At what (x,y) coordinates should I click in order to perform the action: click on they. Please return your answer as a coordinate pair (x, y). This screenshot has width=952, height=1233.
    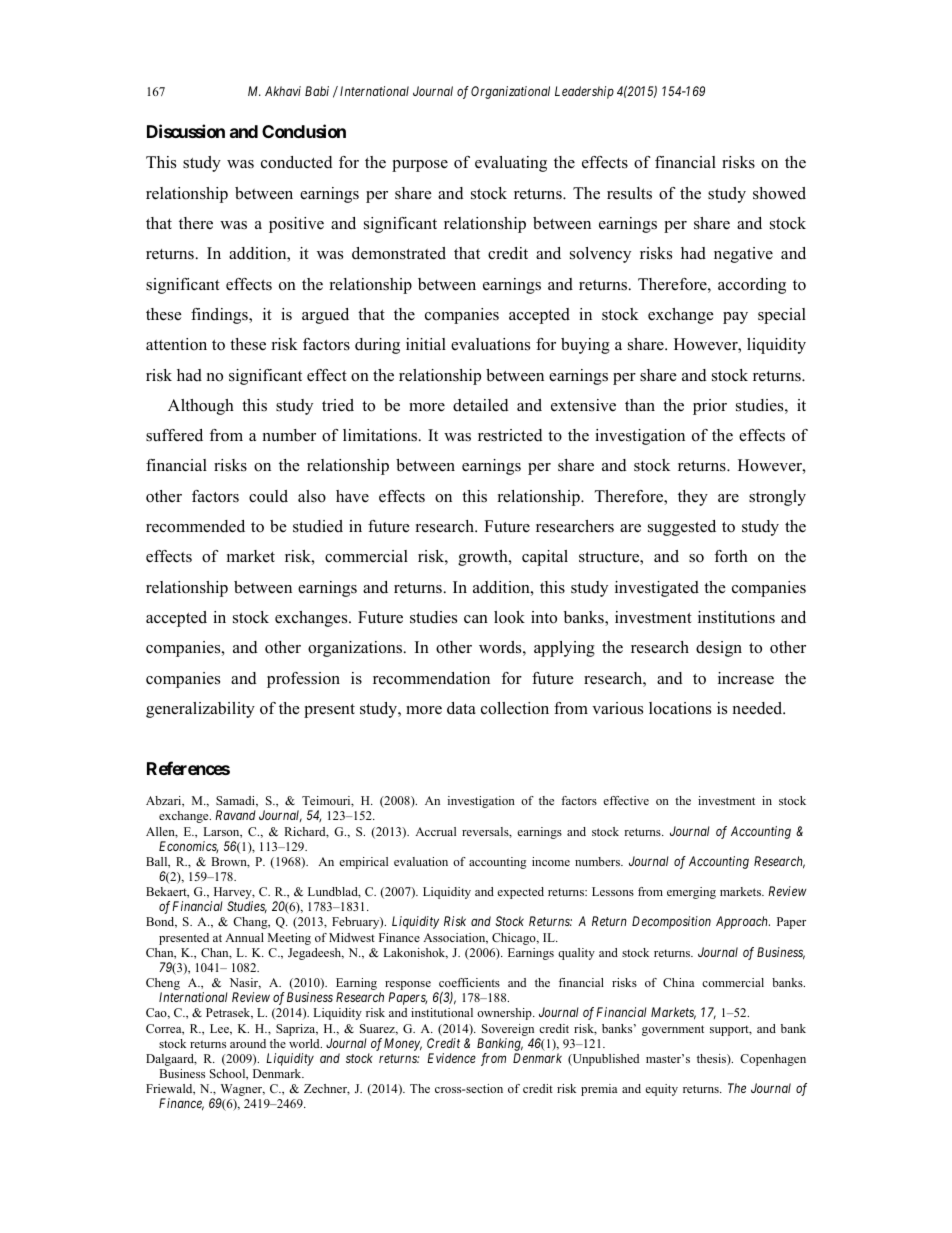
    Looking at the image, I should click on (693, 498).
